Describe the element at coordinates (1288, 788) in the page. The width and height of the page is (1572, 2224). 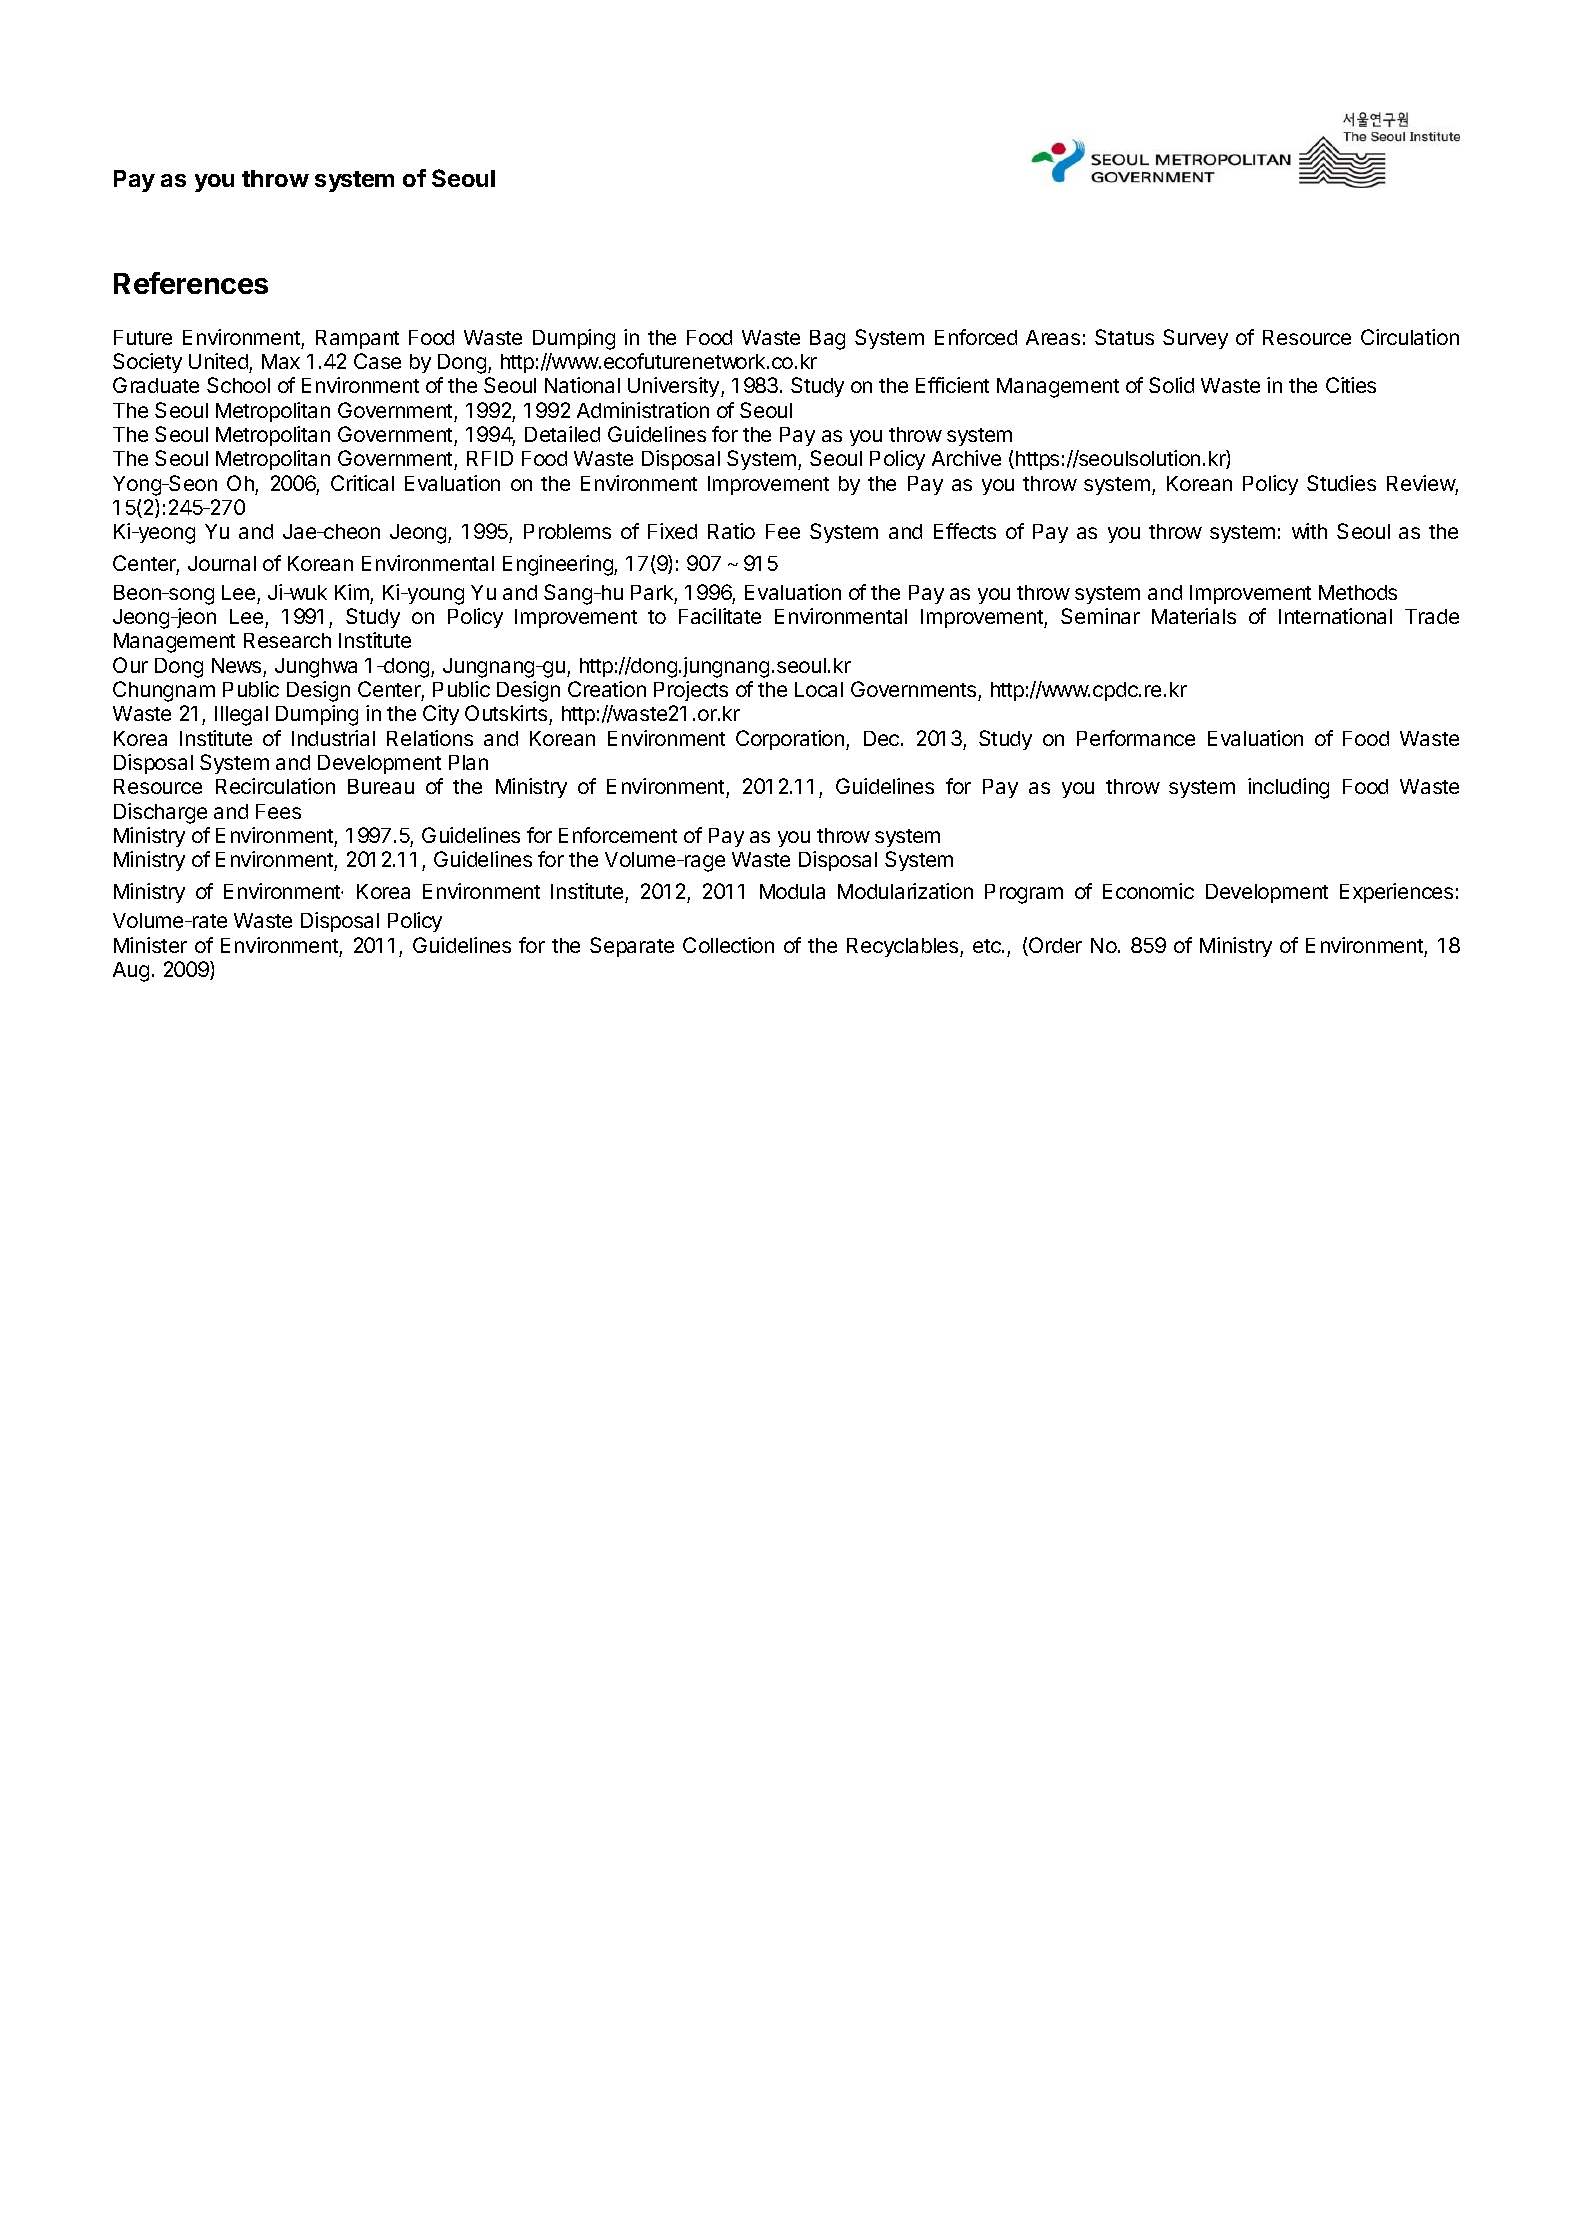
I see `including` at that location.
